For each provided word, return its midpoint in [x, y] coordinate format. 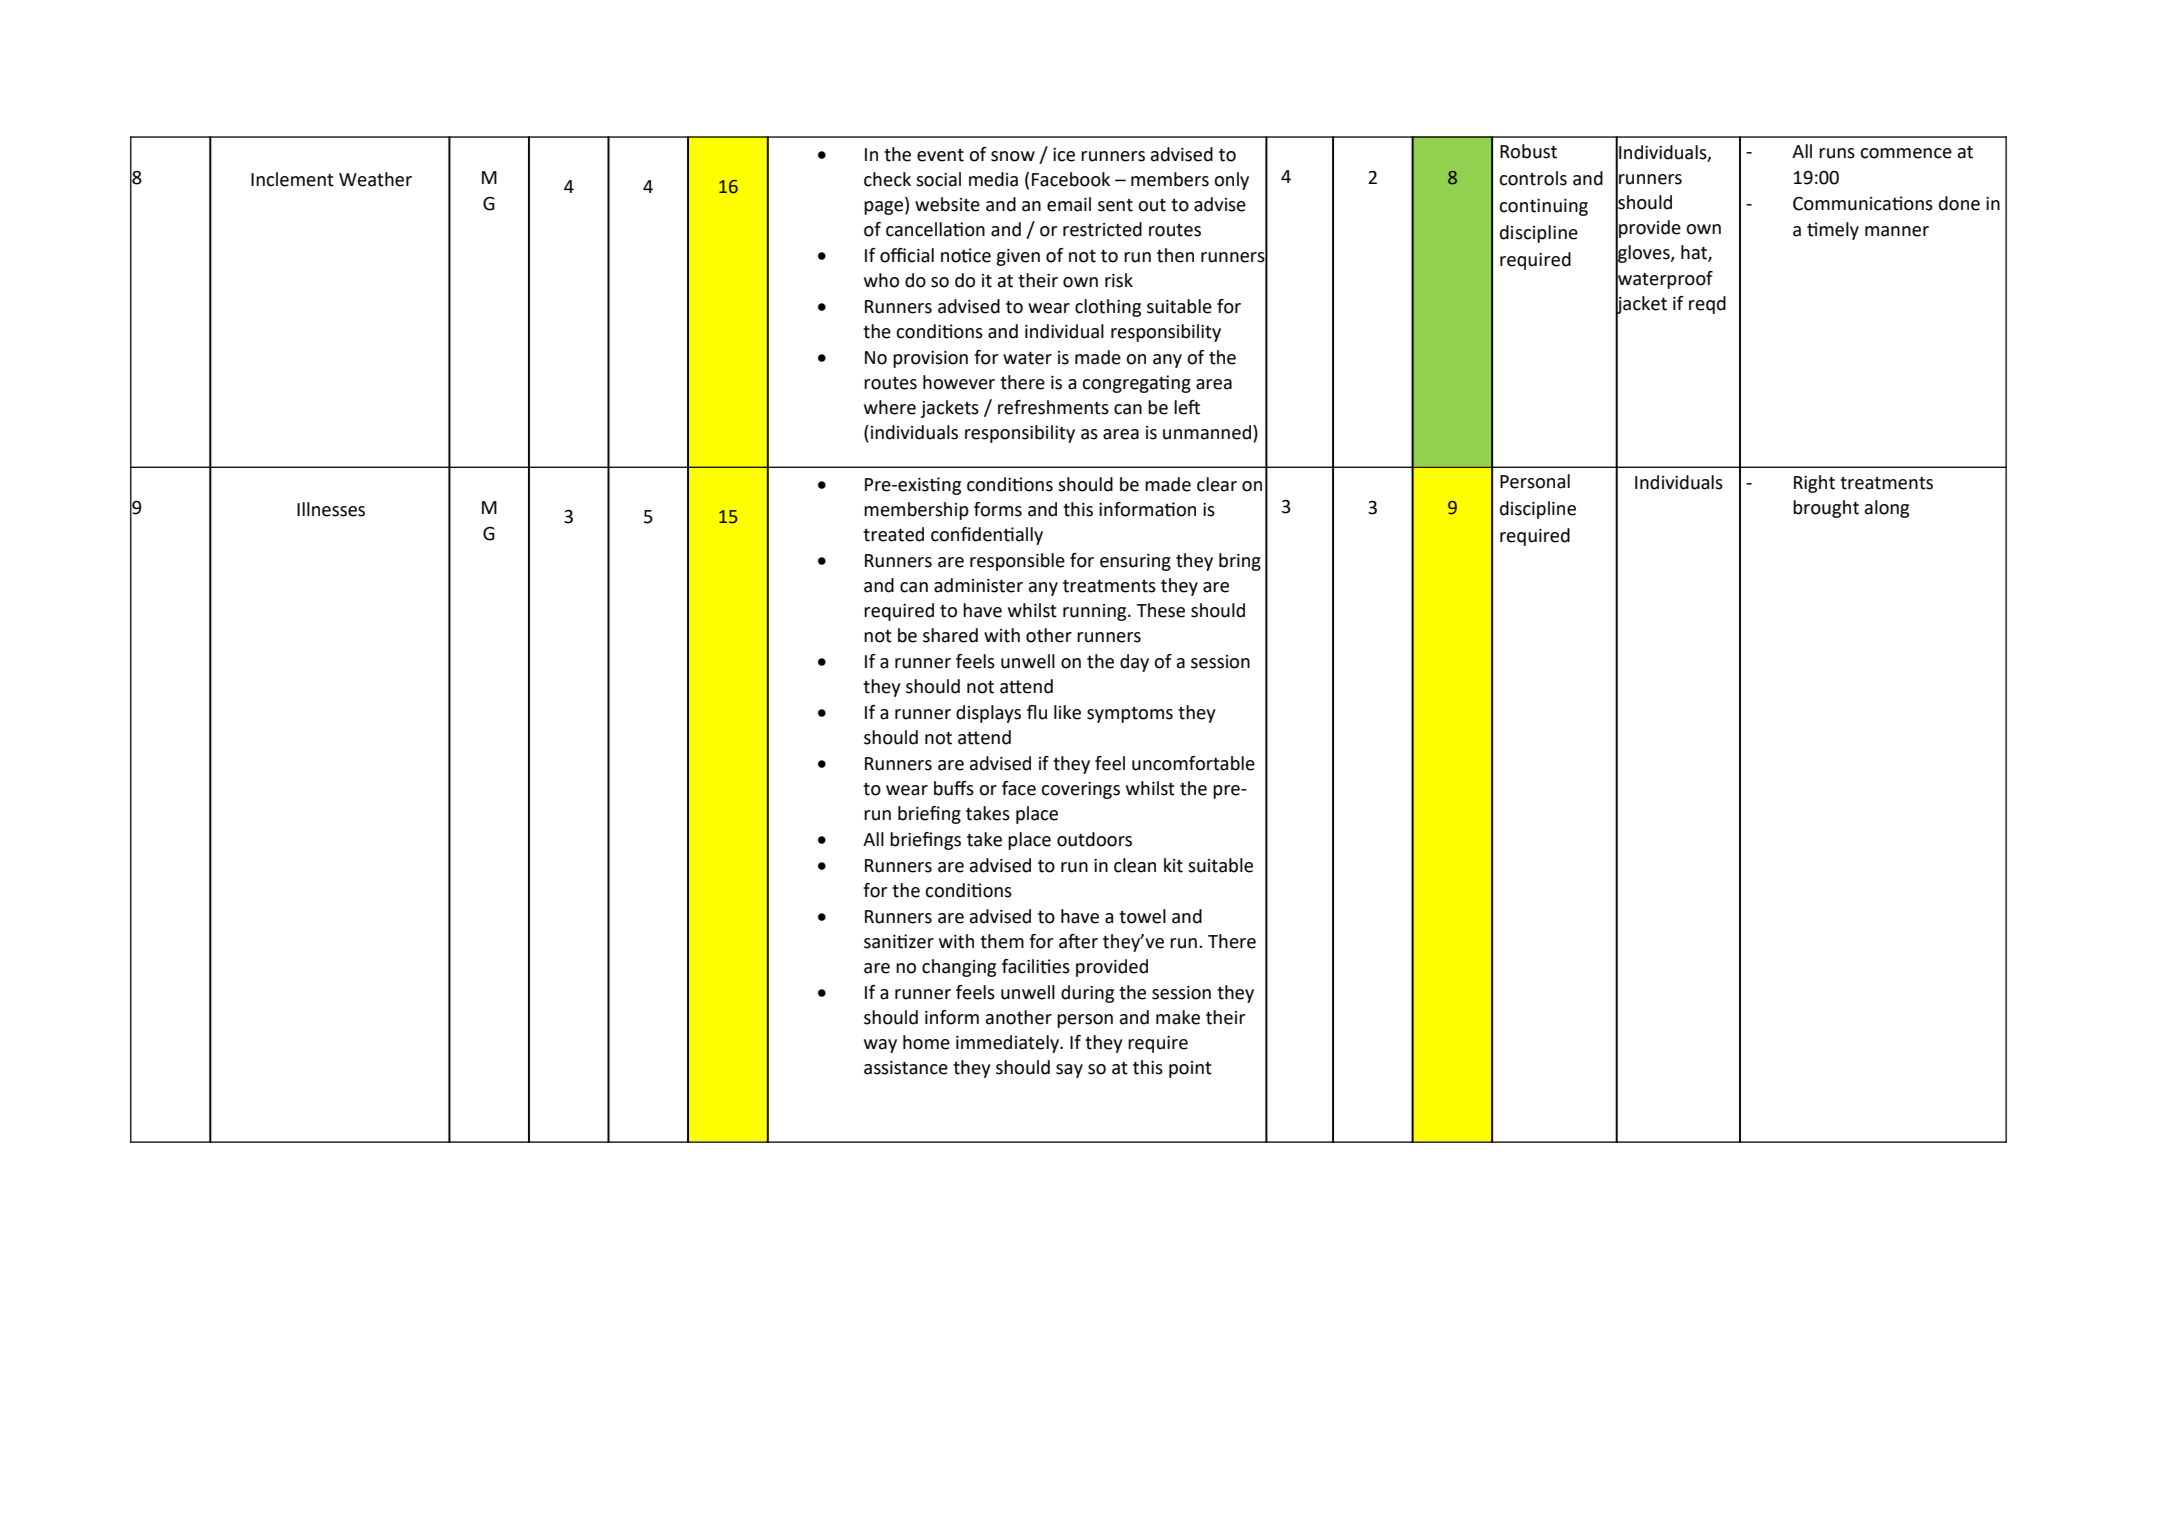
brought [1826, 509]
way [880, 1046]
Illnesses [331, 509]
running [1096, 612]
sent [1115, 205]
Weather [375, 179]
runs [1837, 153]
